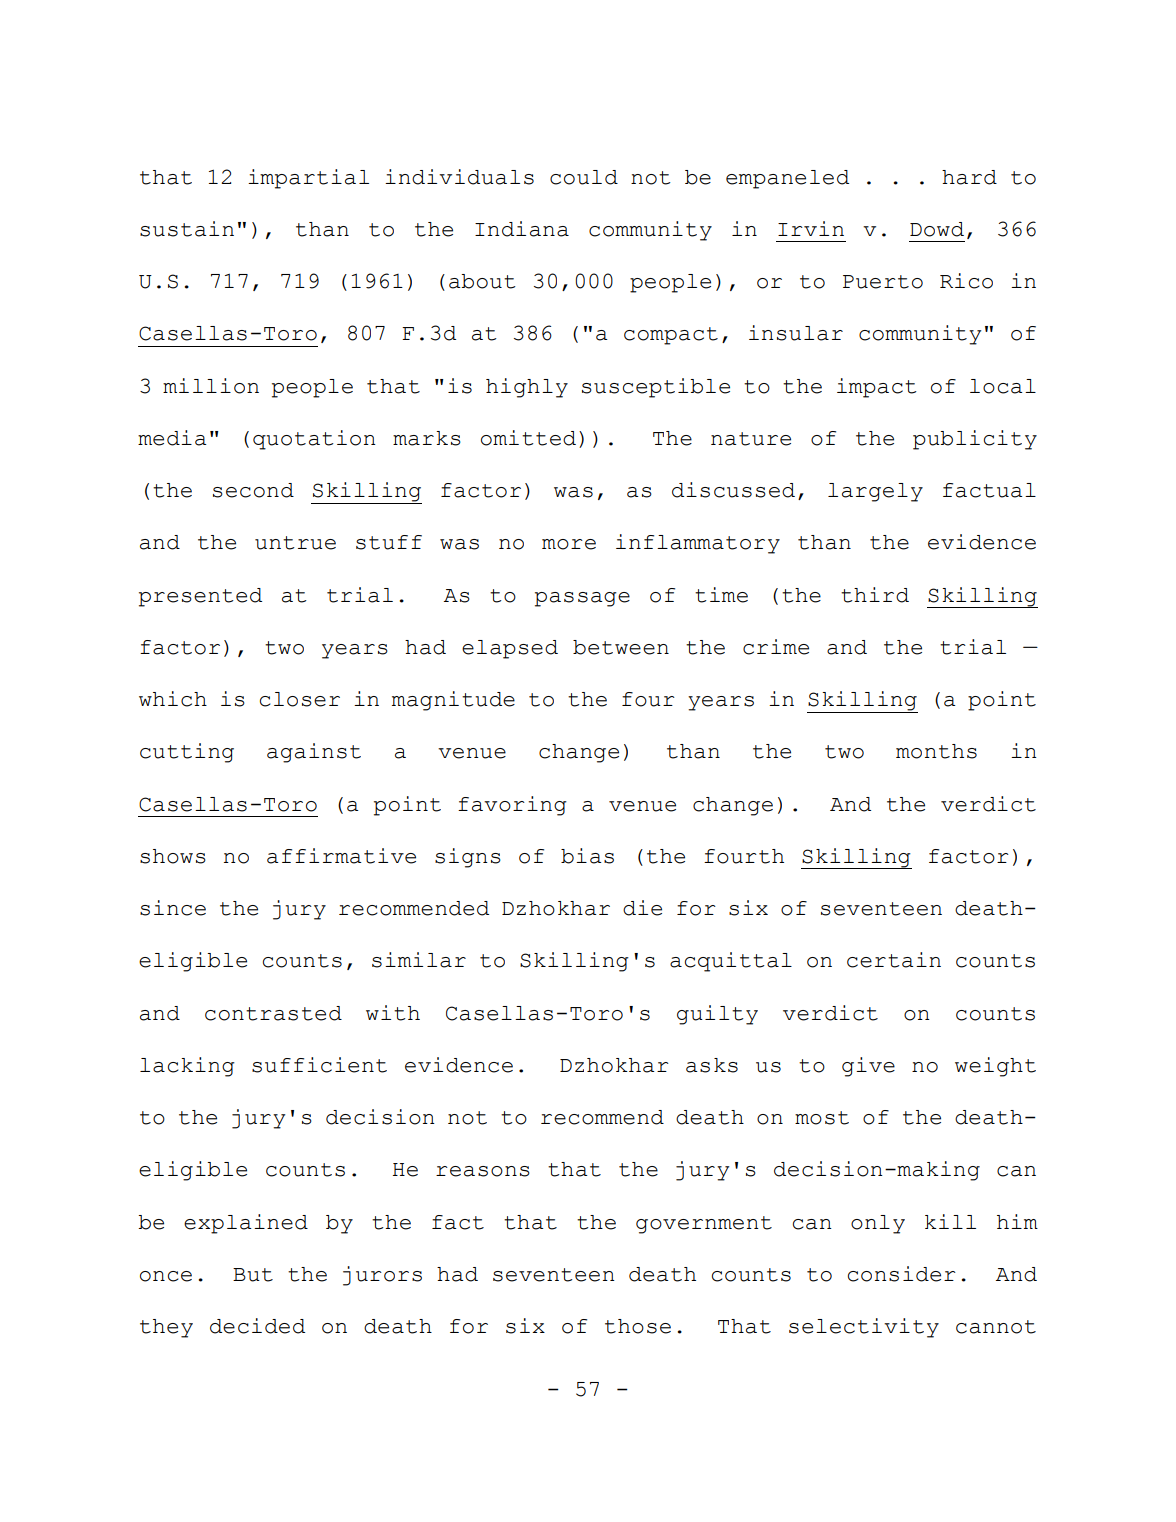  Describe the element at coordinates (937, 229) in the document. I see `Dowd` at that location.
